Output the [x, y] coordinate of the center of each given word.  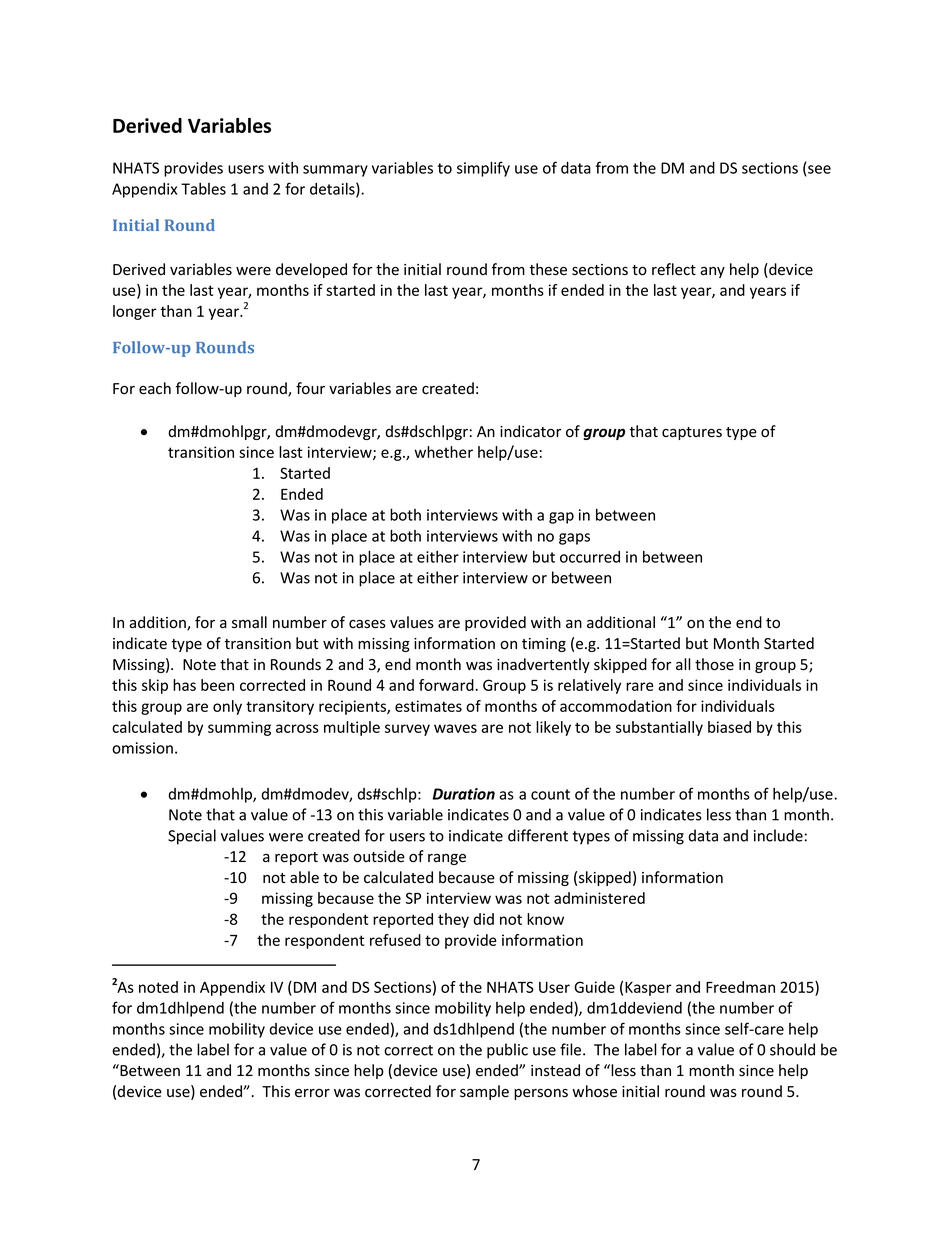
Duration [463, 794]
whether [443, 452]
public [507, 1051]
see [818, 170]
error [312, 1093]
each [155, 388]
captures [692, 433]
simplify [483, 169]
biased [729, 727]
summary [335, 171]
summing [239, 728]
